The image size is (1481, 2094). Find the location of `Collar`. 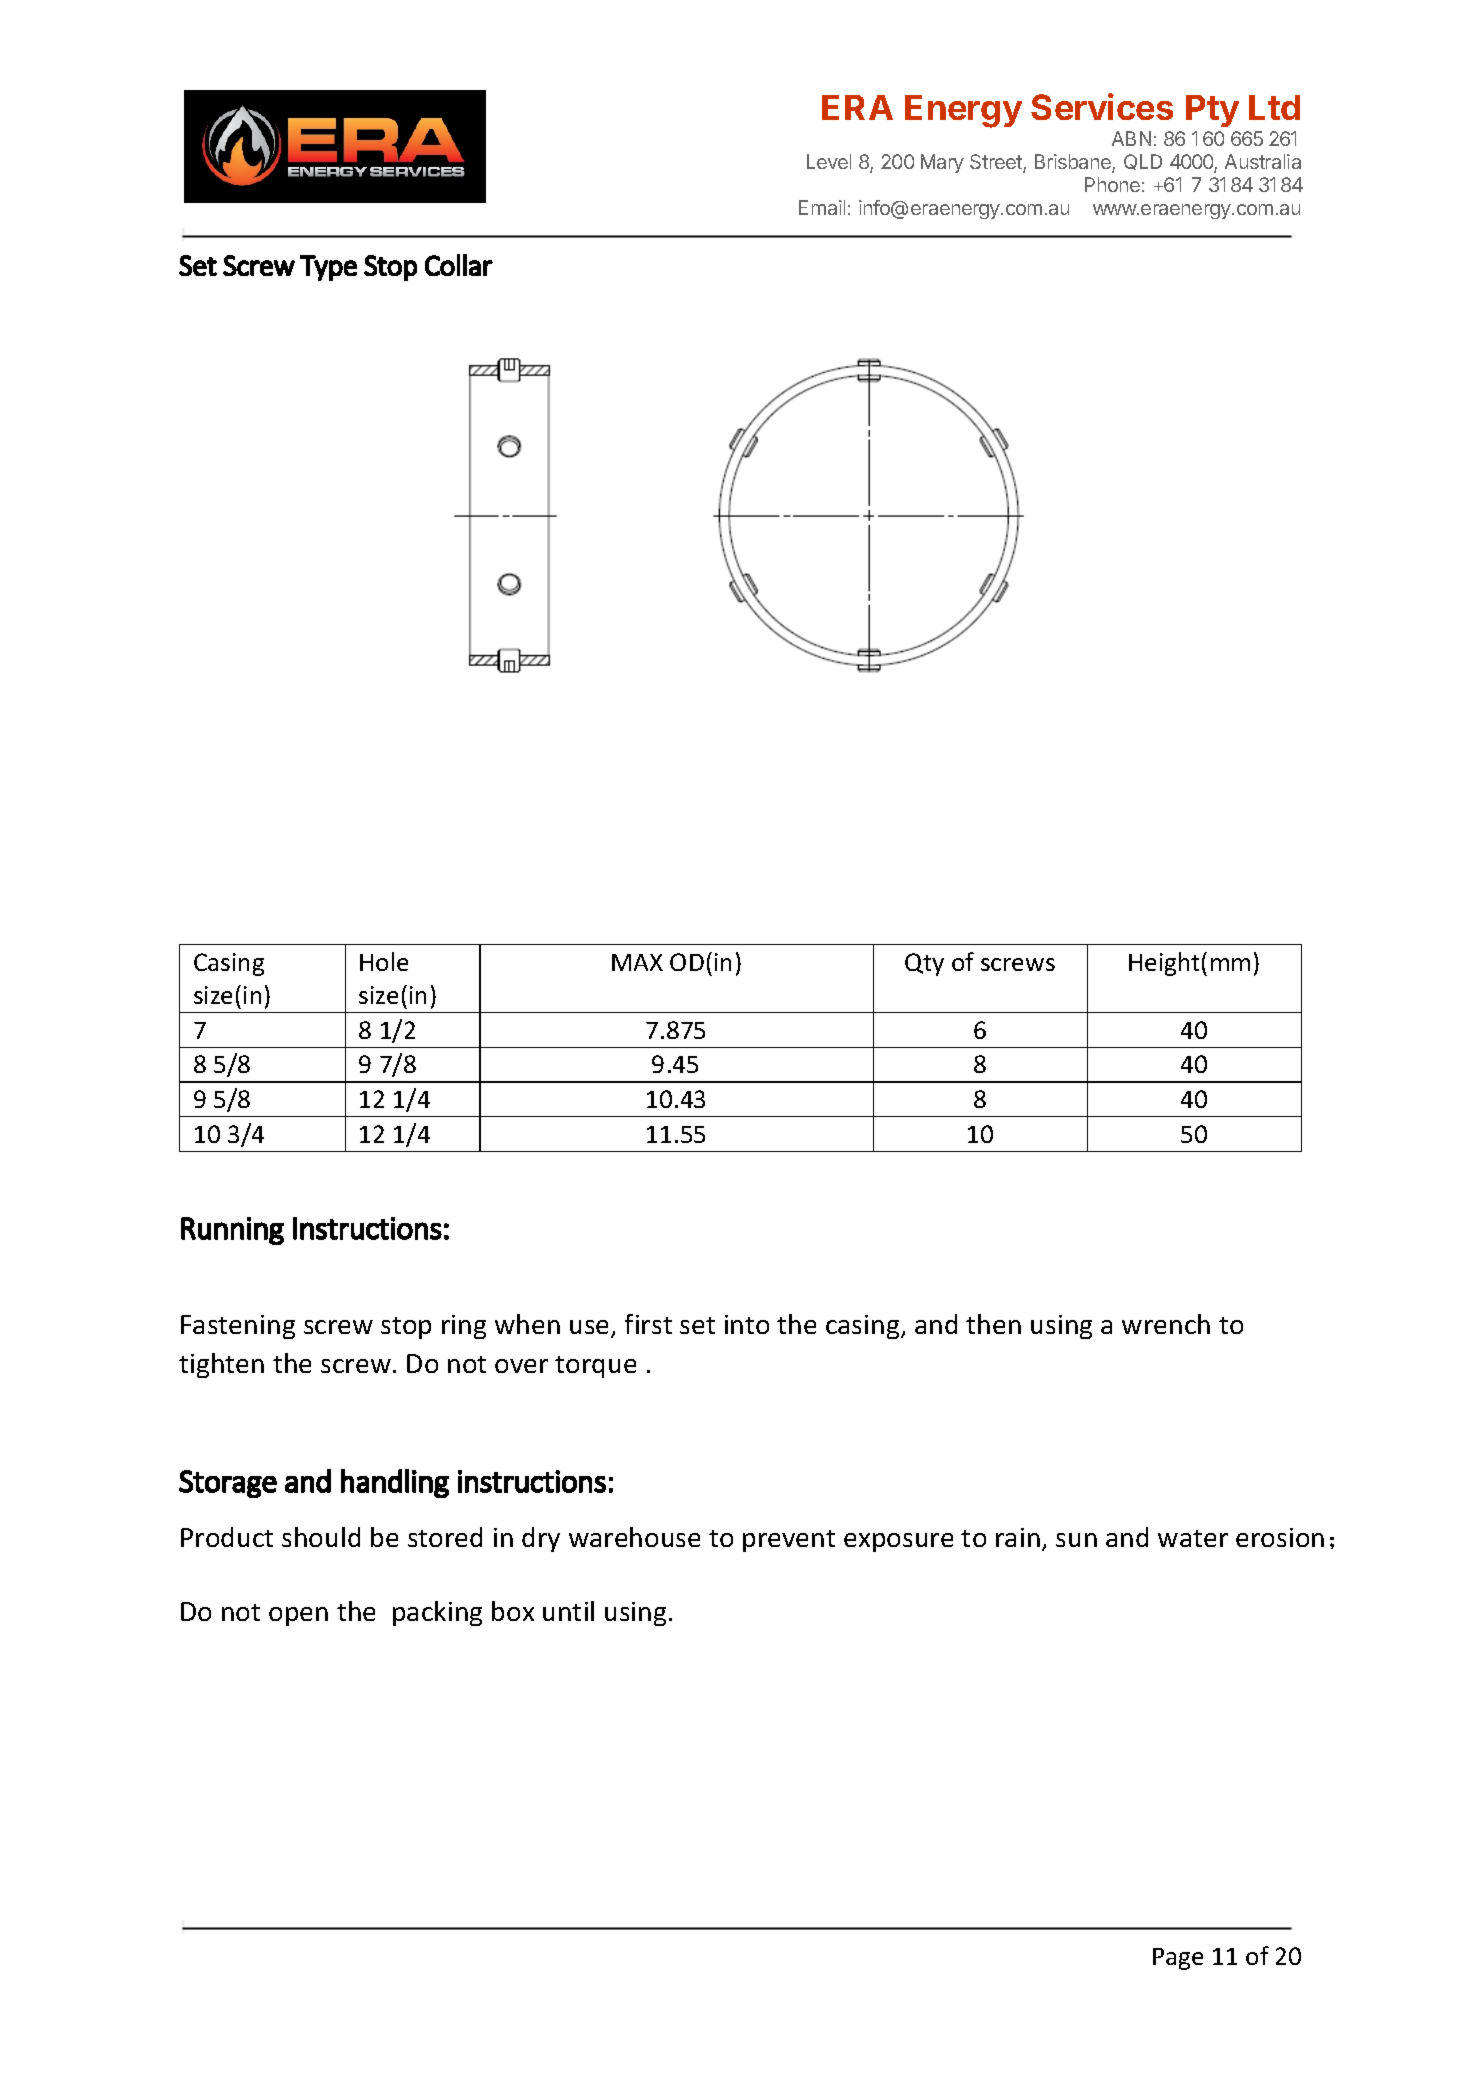

Collar is located at coordinates (459, 265).
